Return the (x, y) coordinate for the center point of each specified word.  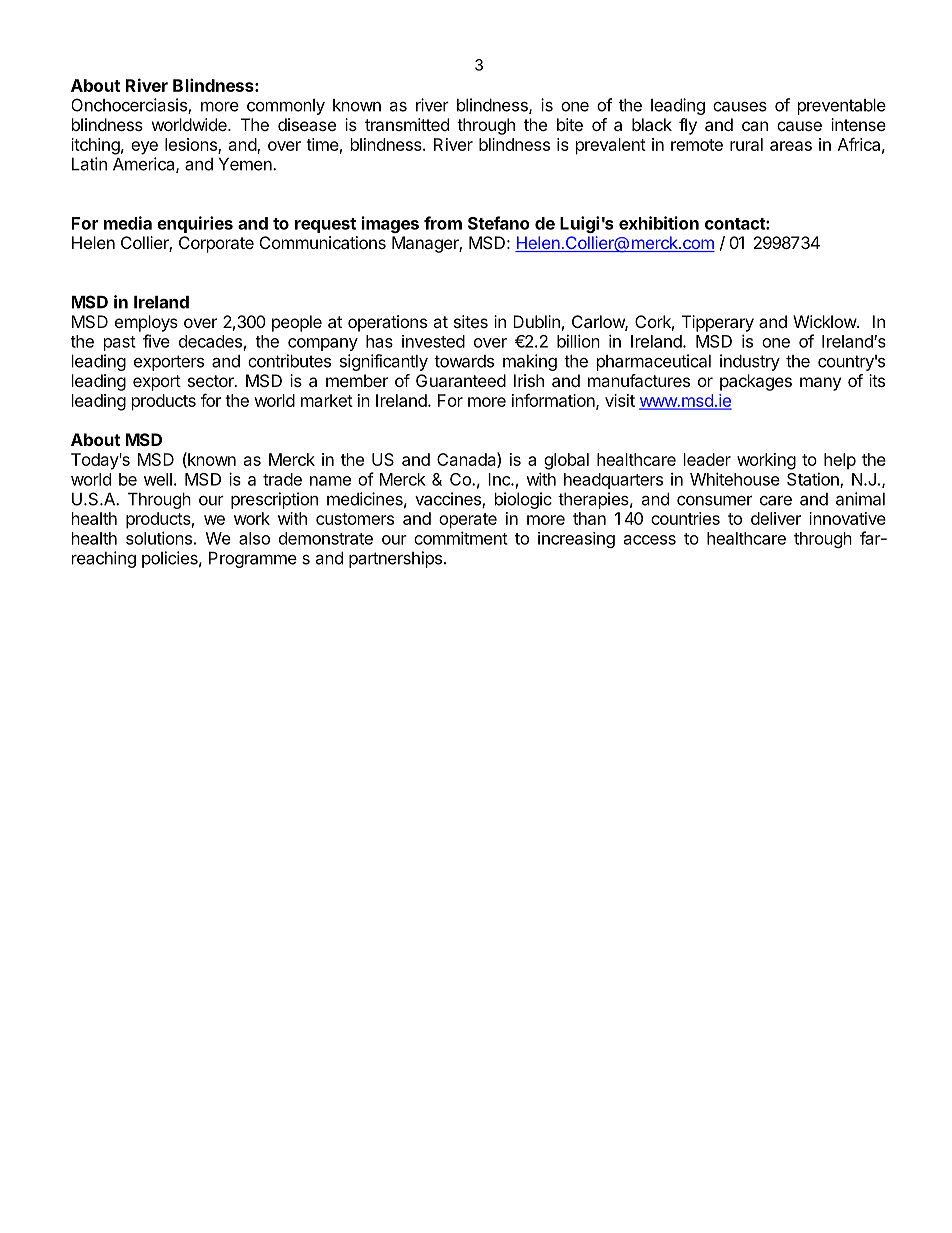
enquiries (195, 224)
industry (750, 362)
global (566, 461)
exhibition (659, 223)
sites (471, 321)
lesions (192, 145)
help (840, 461)
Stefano (499, 223)
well (158, 479)
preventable (842, 107)
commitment (461, 538)
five (156, 341)
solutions (159, 538)
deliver (776, 518)
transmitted (407, 124)
